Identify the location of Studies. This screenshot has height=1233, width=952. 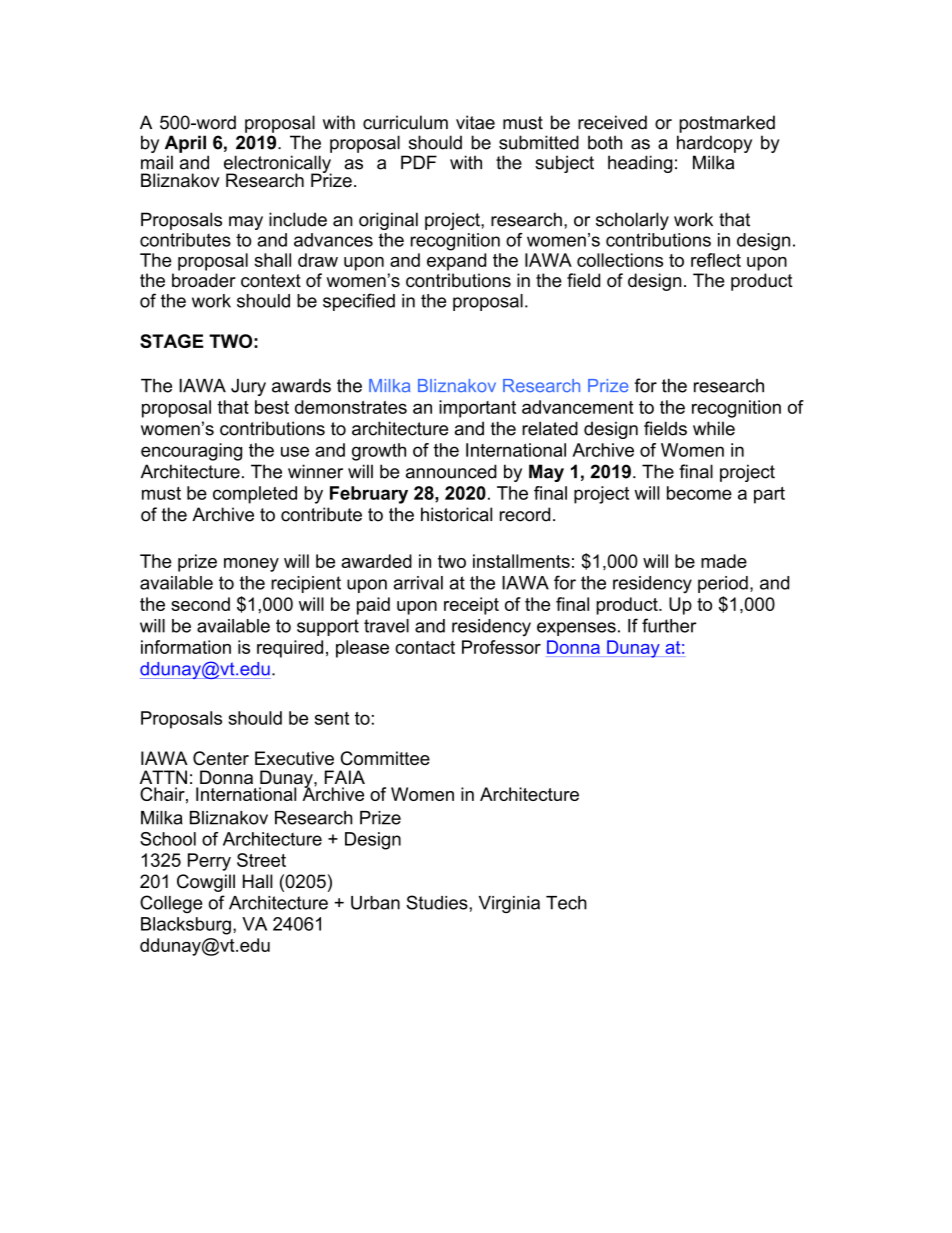
(437, 902).
